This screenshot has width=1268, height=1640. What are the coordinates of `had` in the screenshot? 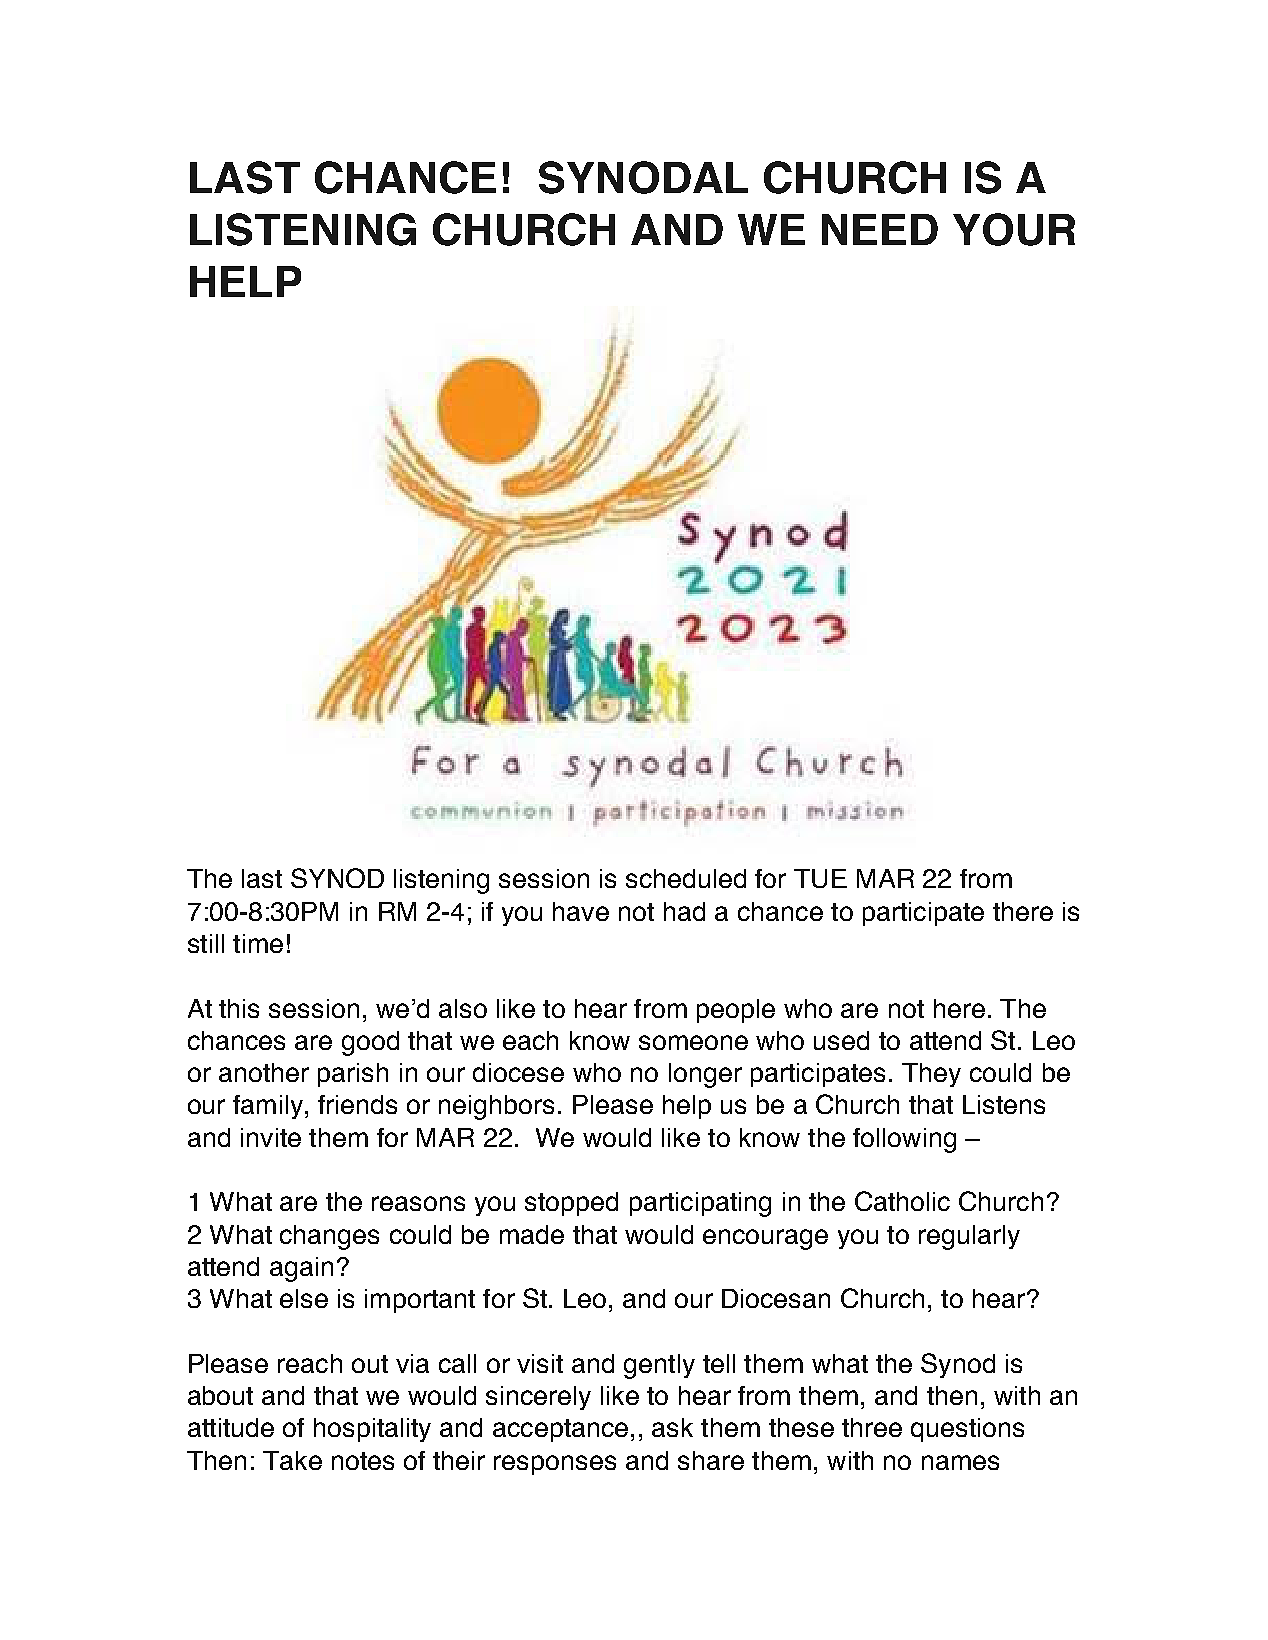 It's located at (684, 911).
